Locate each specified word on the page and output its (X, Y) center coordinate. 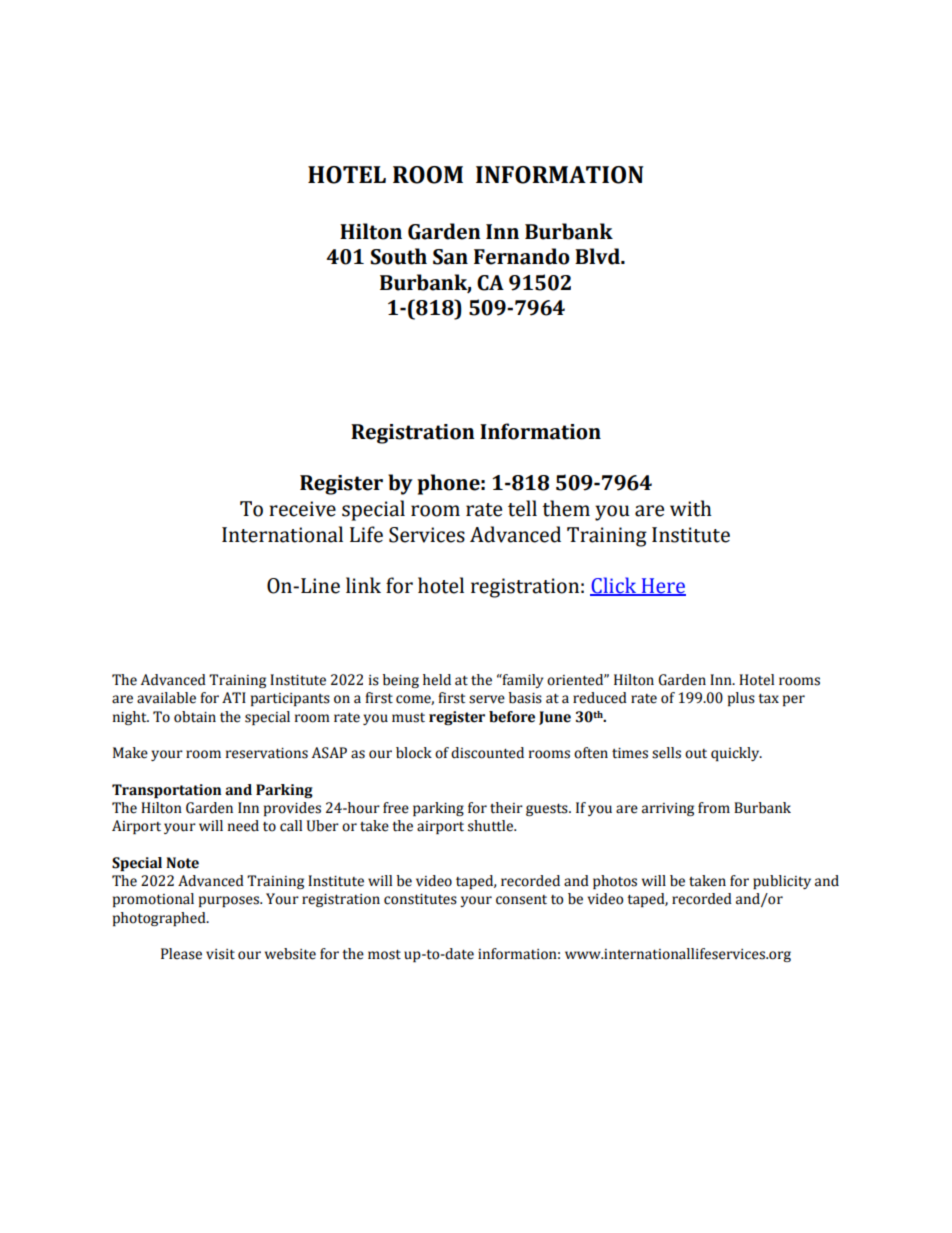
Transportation (166, 791)
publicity (782, 882)
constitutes (420, 899)
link (363, 585)
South (398, 256)
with (691, 508)
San (450, 257)
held (437, 680)
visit (220, 954)
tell (522, 508)
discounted (487, 753)
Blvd (598, 256)
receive (302, 509)
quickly (736, 754)
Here (662, 586)
